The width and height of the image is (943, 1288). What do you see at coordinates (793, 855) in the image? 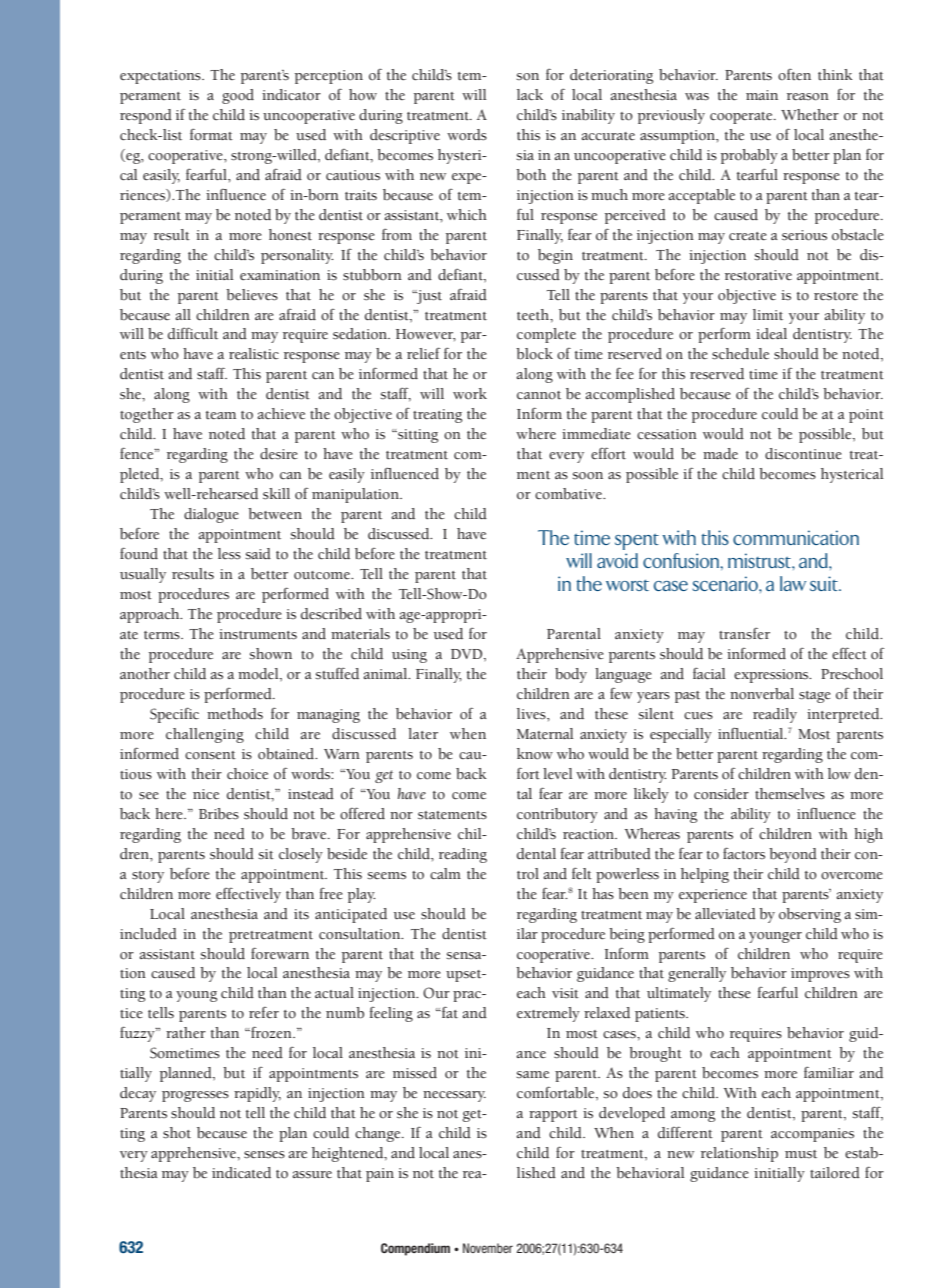
I see `beyond` at bounding box center [793, 855].
